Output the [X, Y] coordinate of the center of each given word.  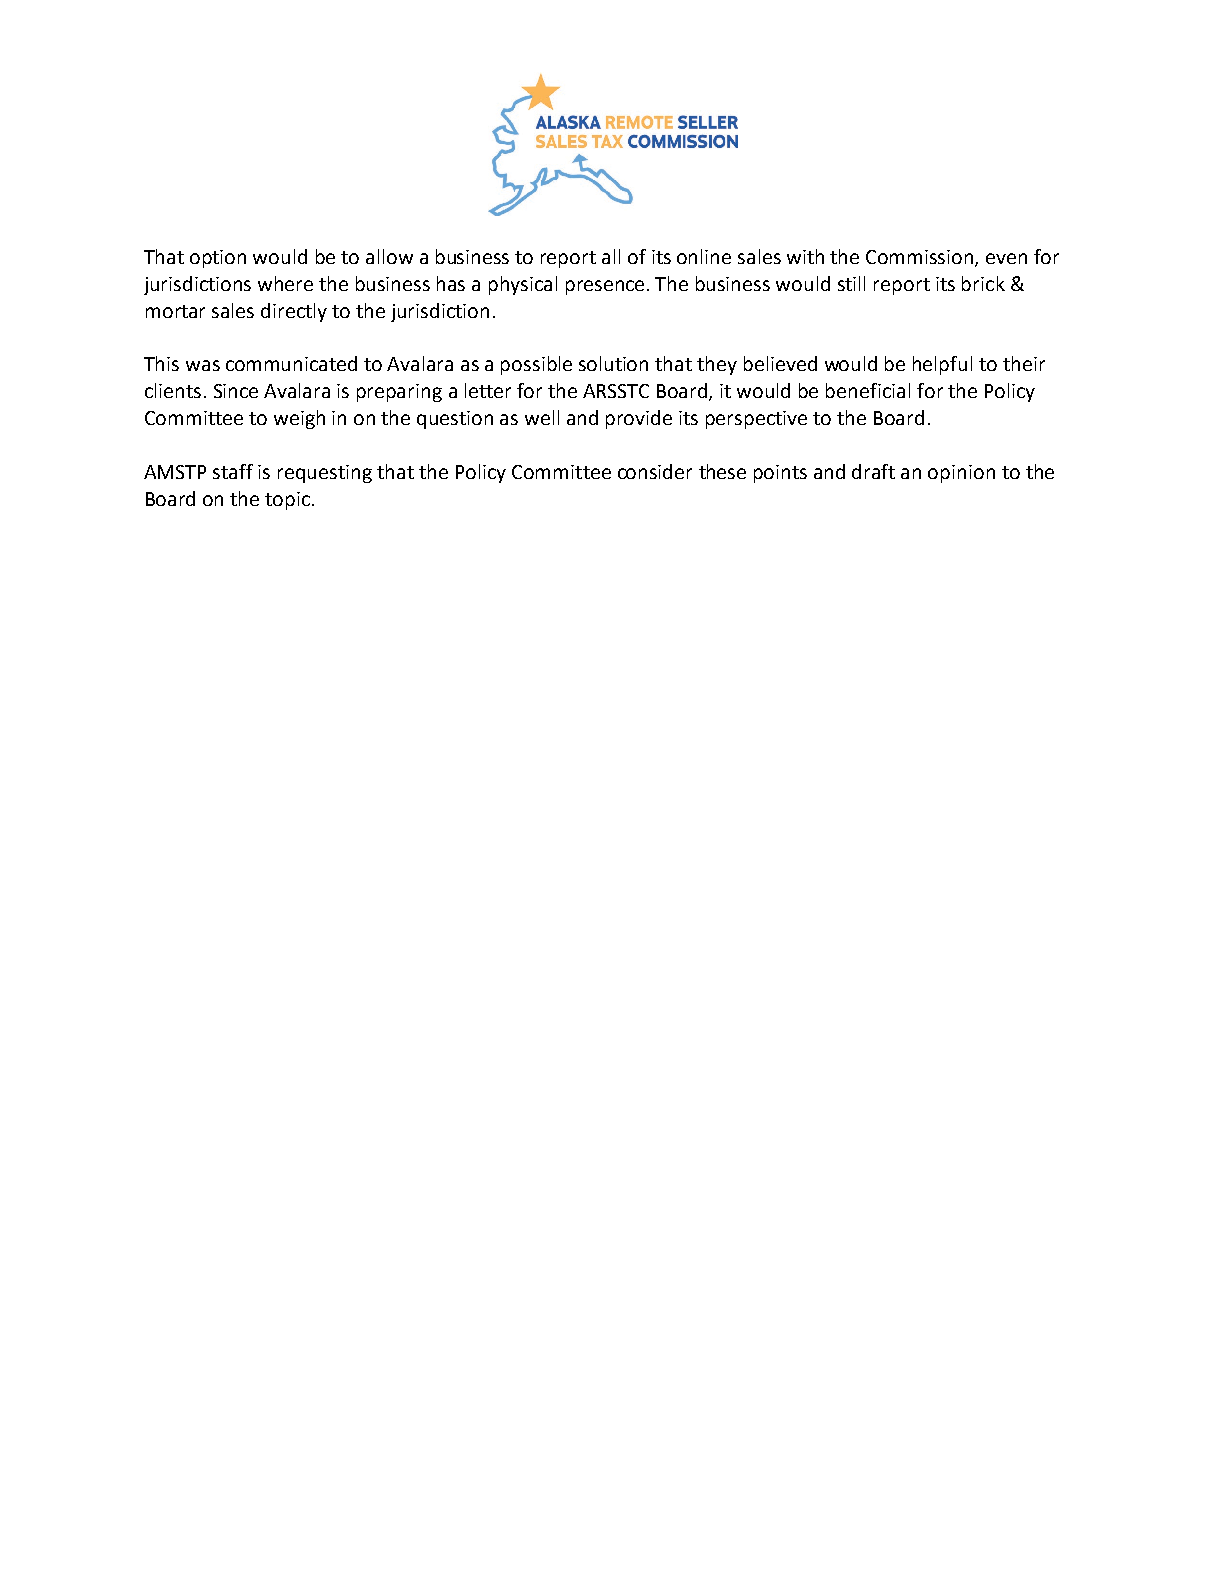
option [218, 259]
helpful [942, 365]
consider [655, 471]
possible [536, 365]
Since [236, 391]
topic [289, 501]
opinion [961, 474]
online [704, 256]
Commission [921, 258]
